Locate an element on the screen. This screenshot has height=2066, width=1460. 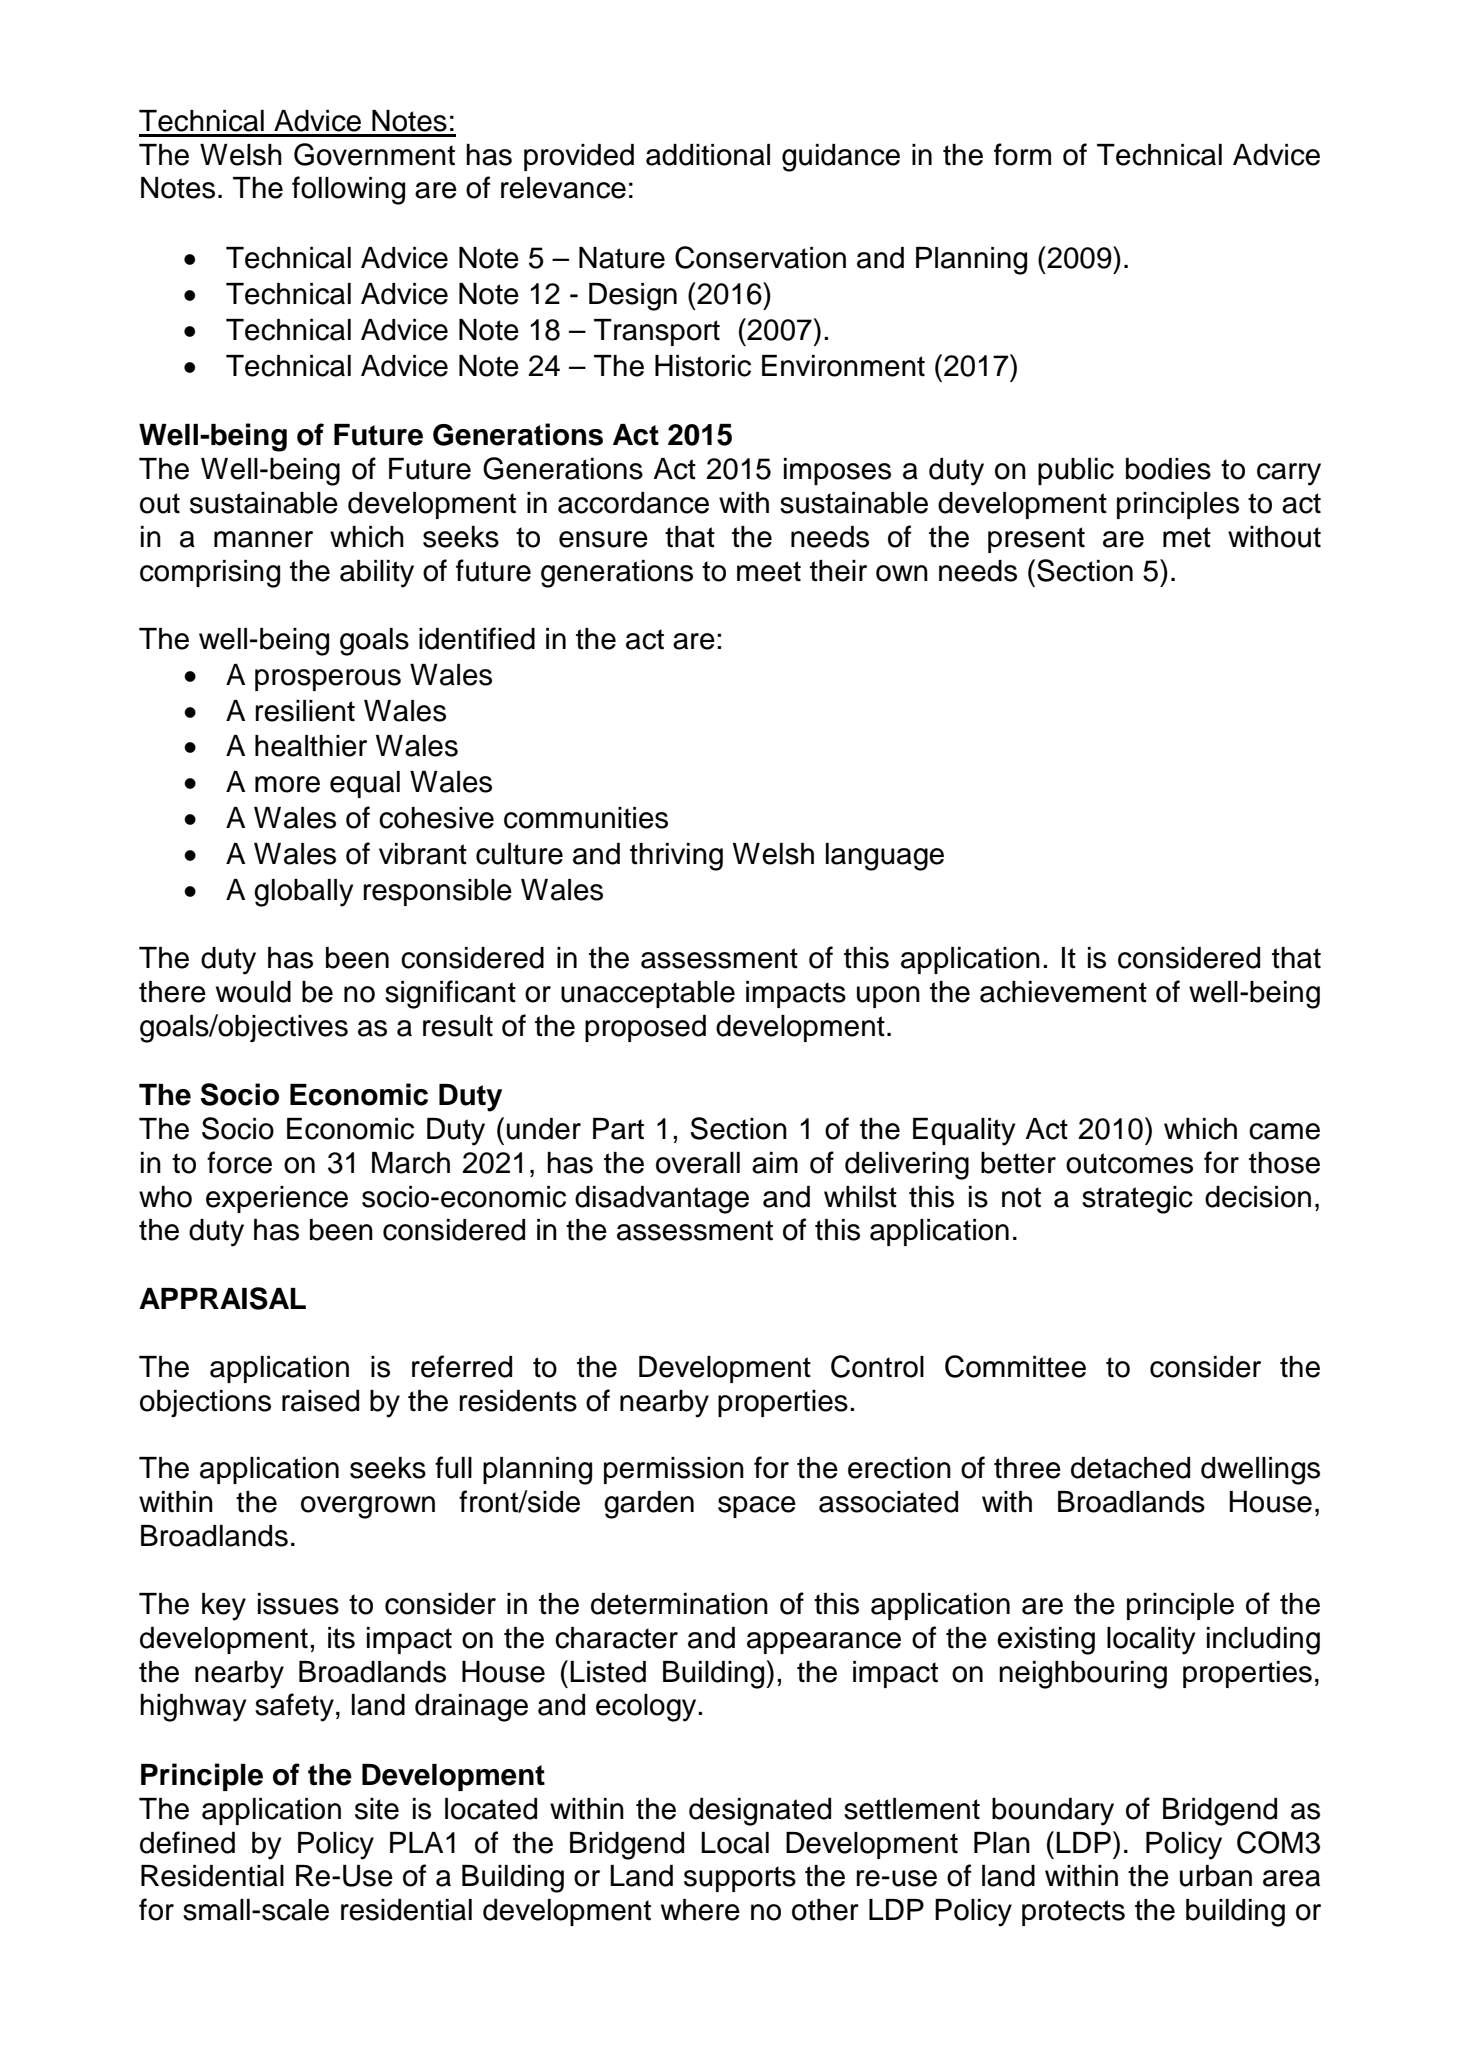
strategic is located at coordinates (1137, 1200).
